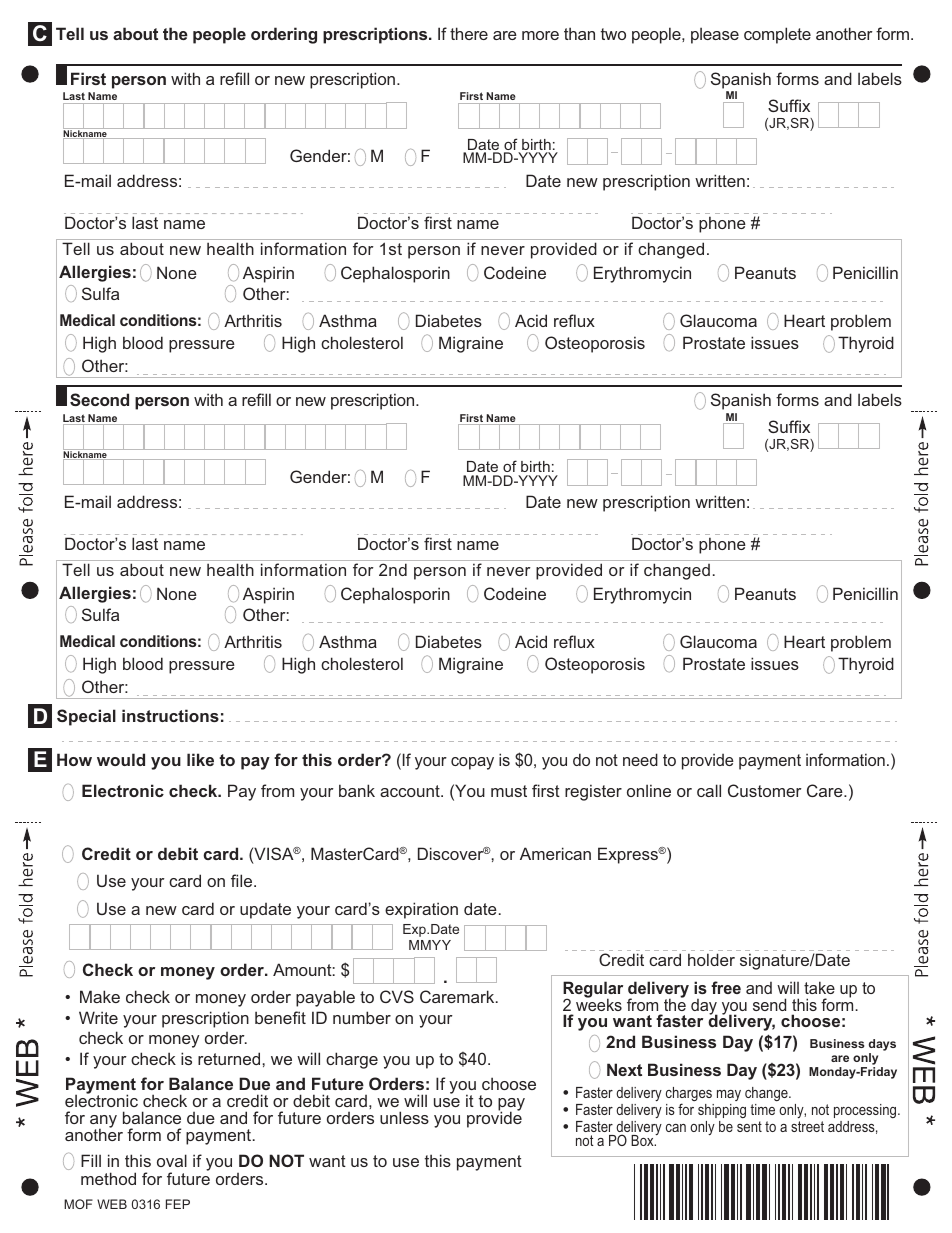 This page has height=1233, width=952. I want to click on Customer, so click(765, 790).
